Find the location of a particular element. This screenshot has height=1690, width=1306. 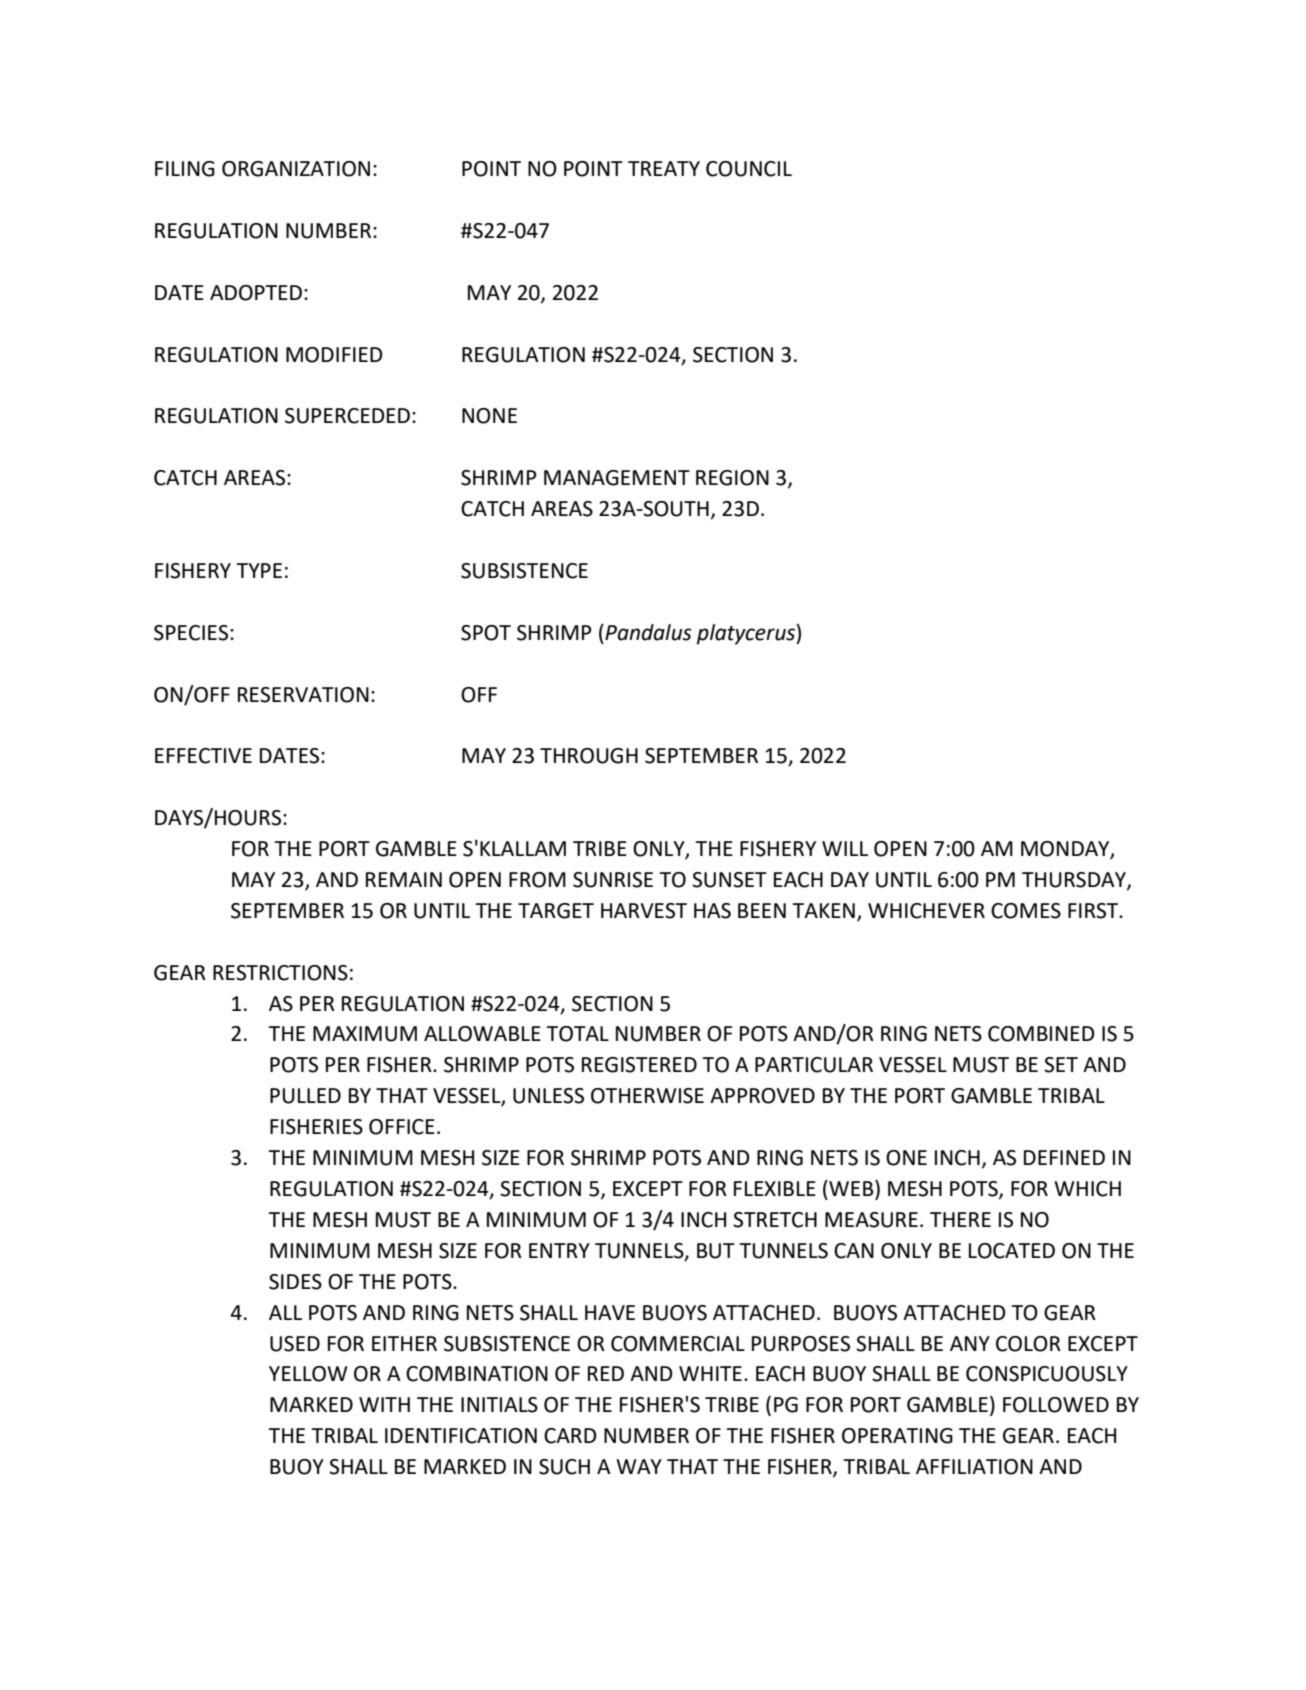

COMBINED is located at coordinates (1041, 1034).
